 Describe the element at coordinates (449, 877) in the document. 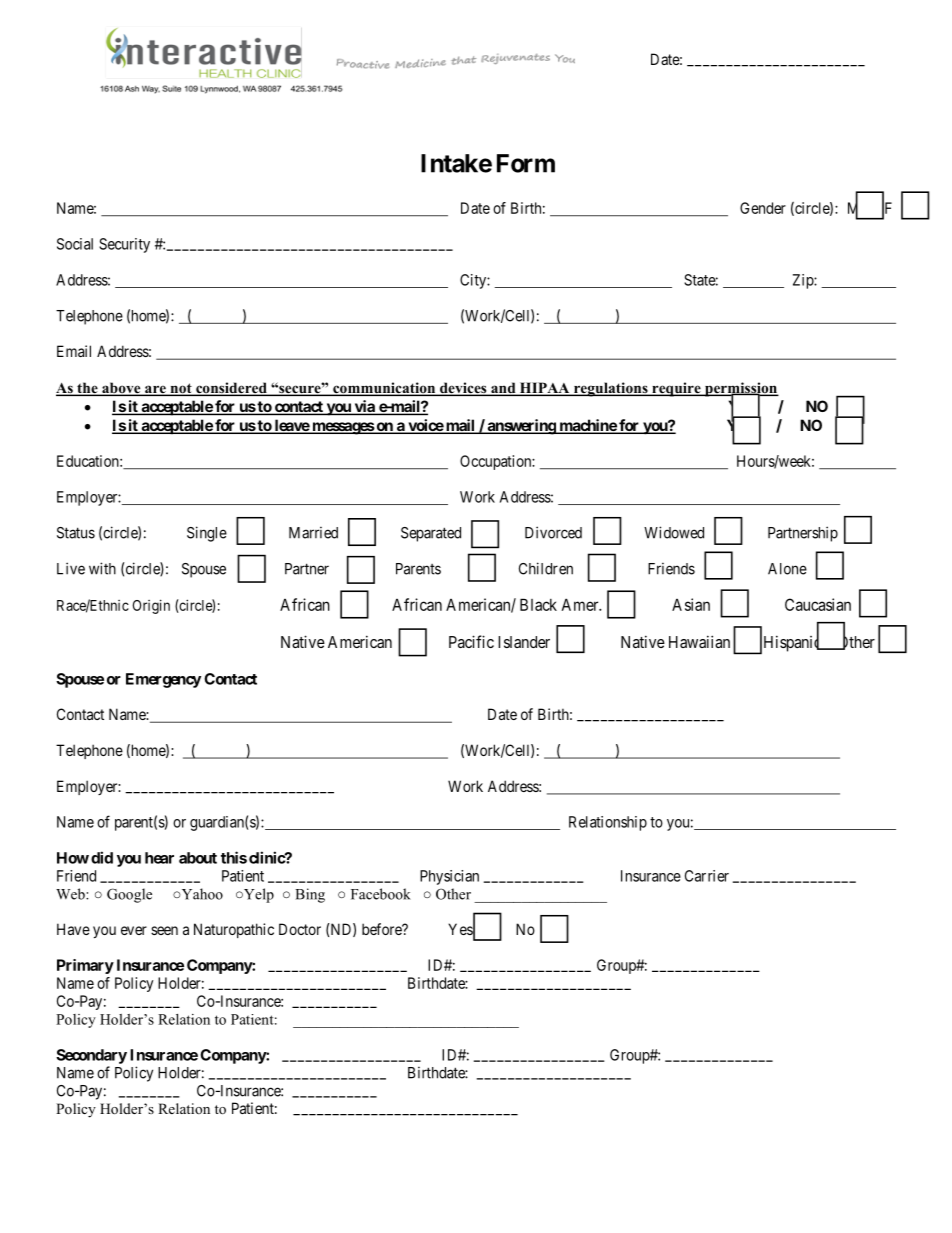

I see `Physician` at that location.
